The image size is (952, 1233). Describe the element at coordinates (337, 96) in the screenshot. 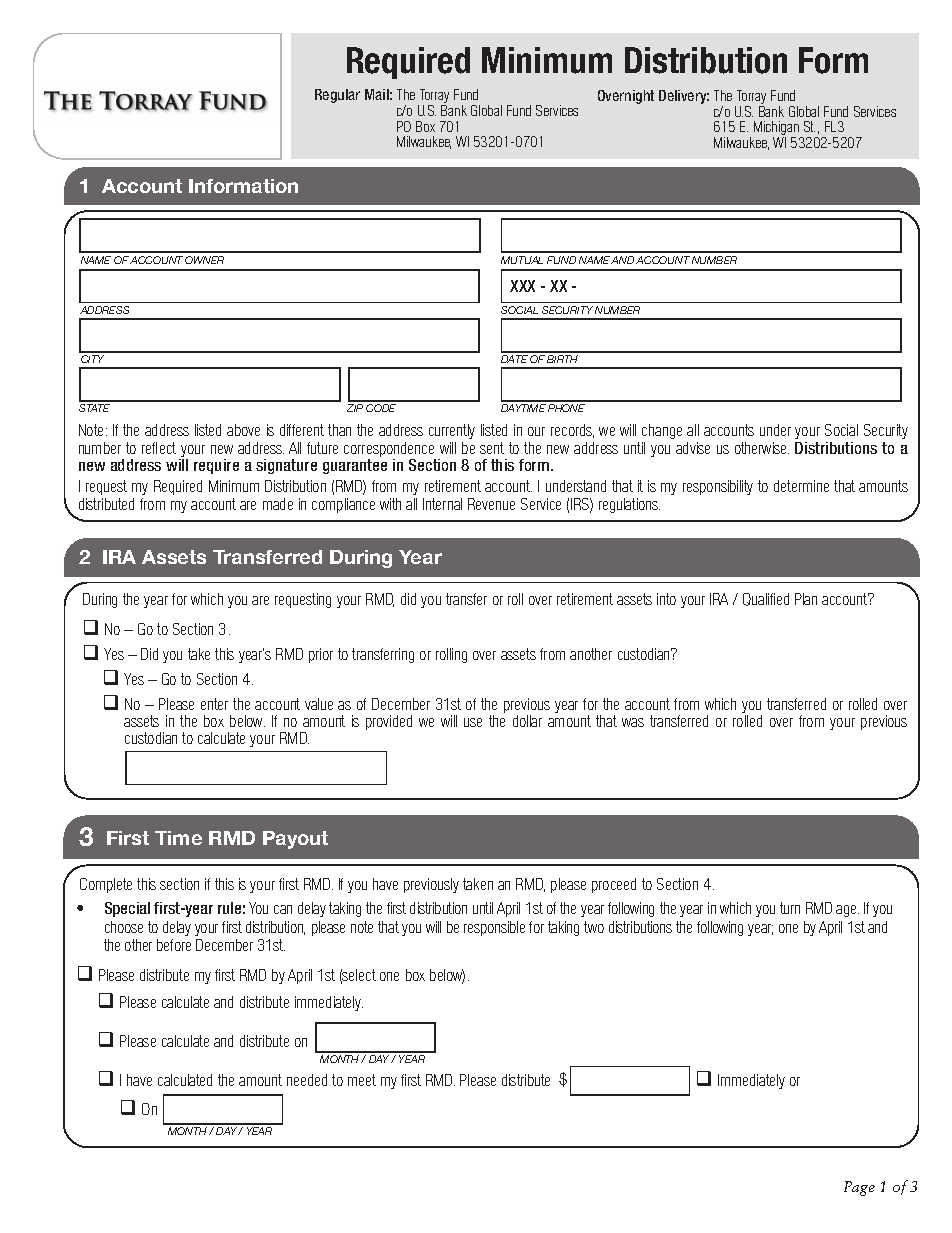

I see `Regular` at that location.
